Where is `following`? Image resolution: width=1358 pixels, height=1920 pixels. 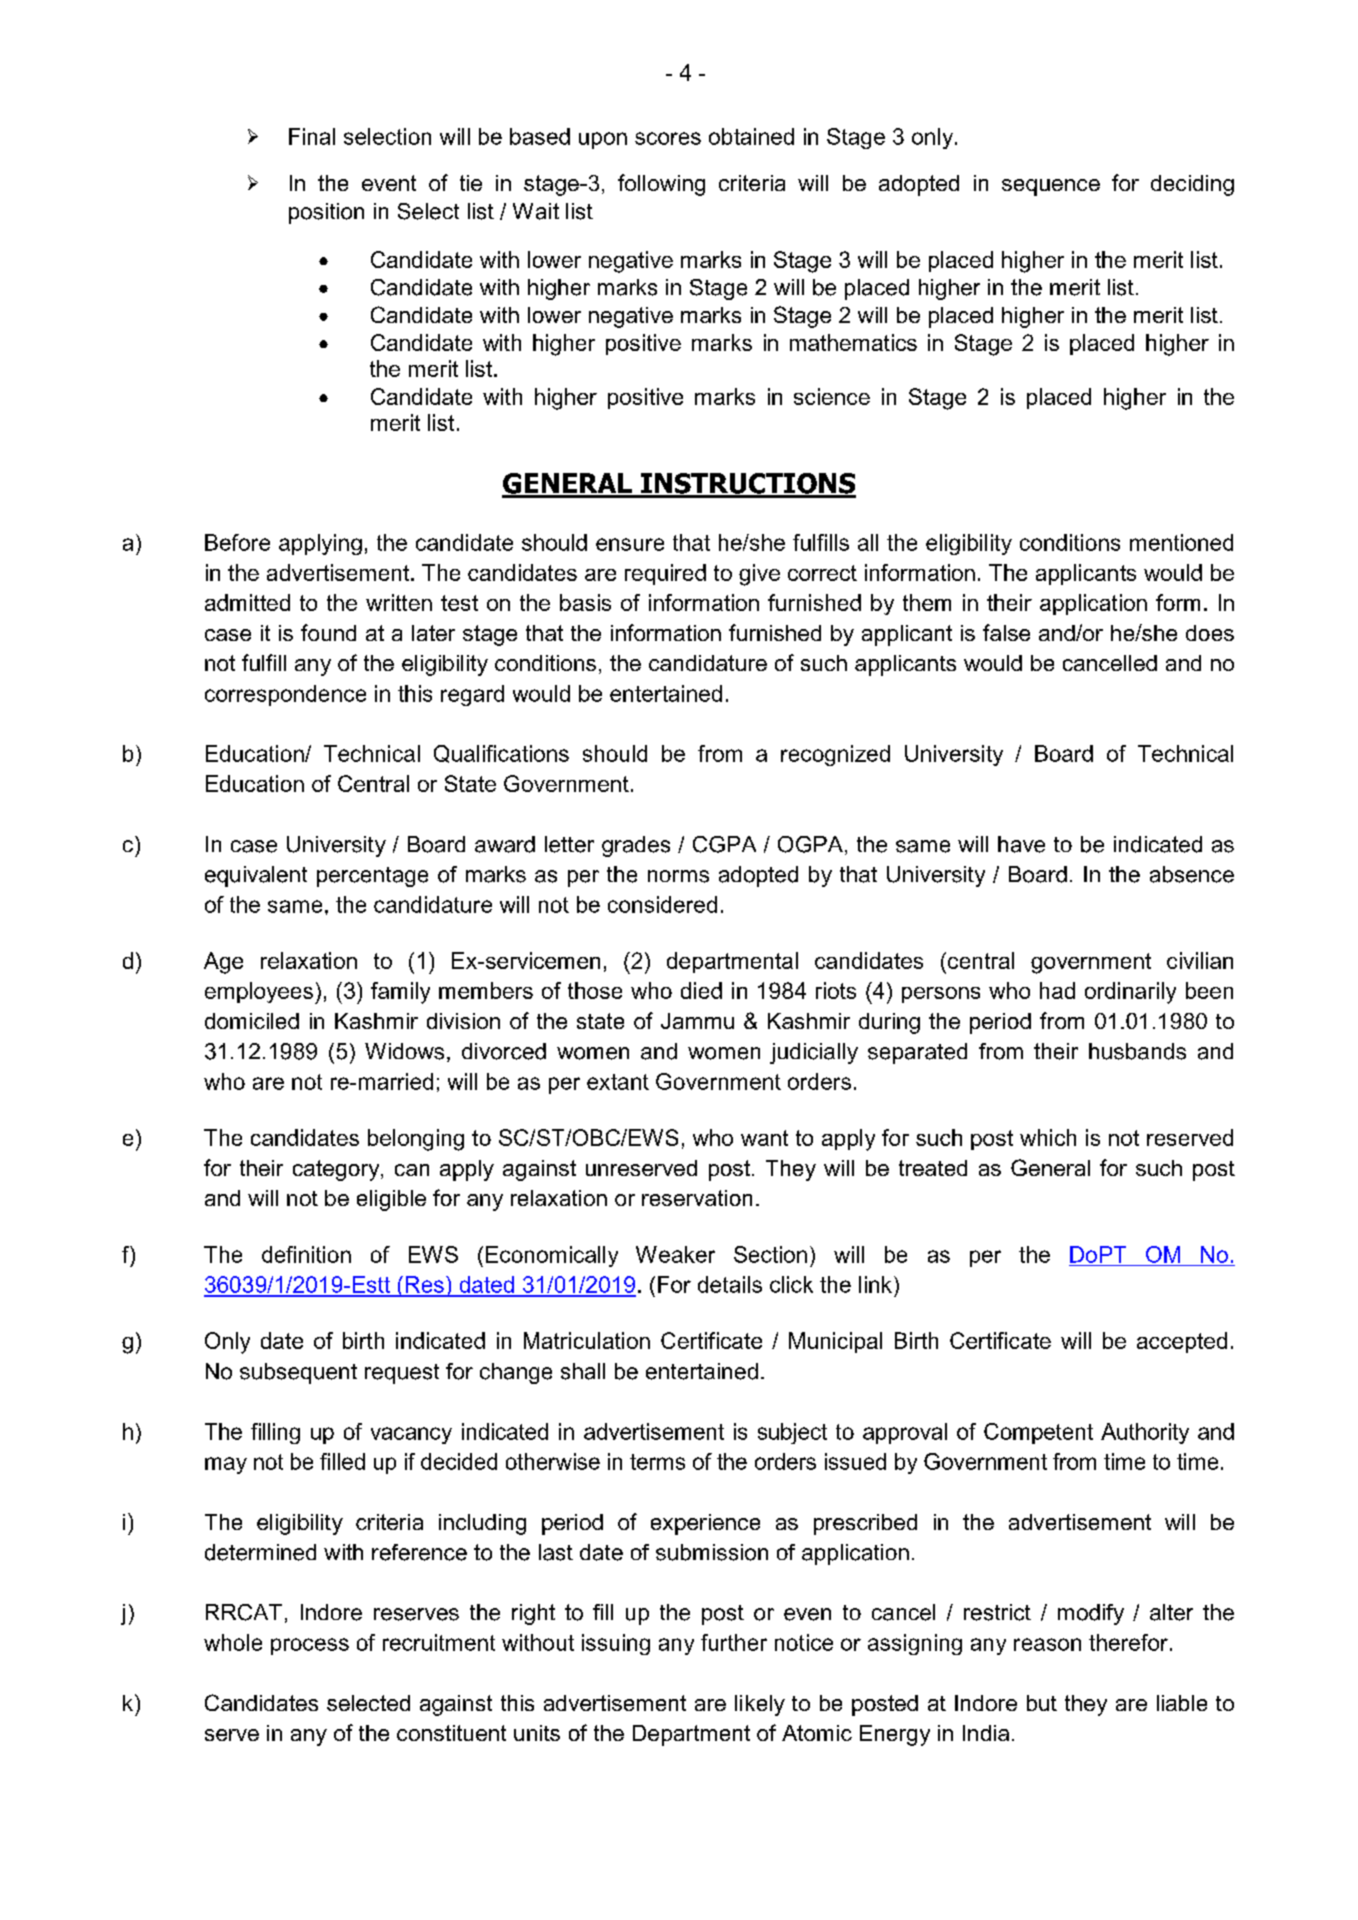 following is located at coordinates (661, 185).
